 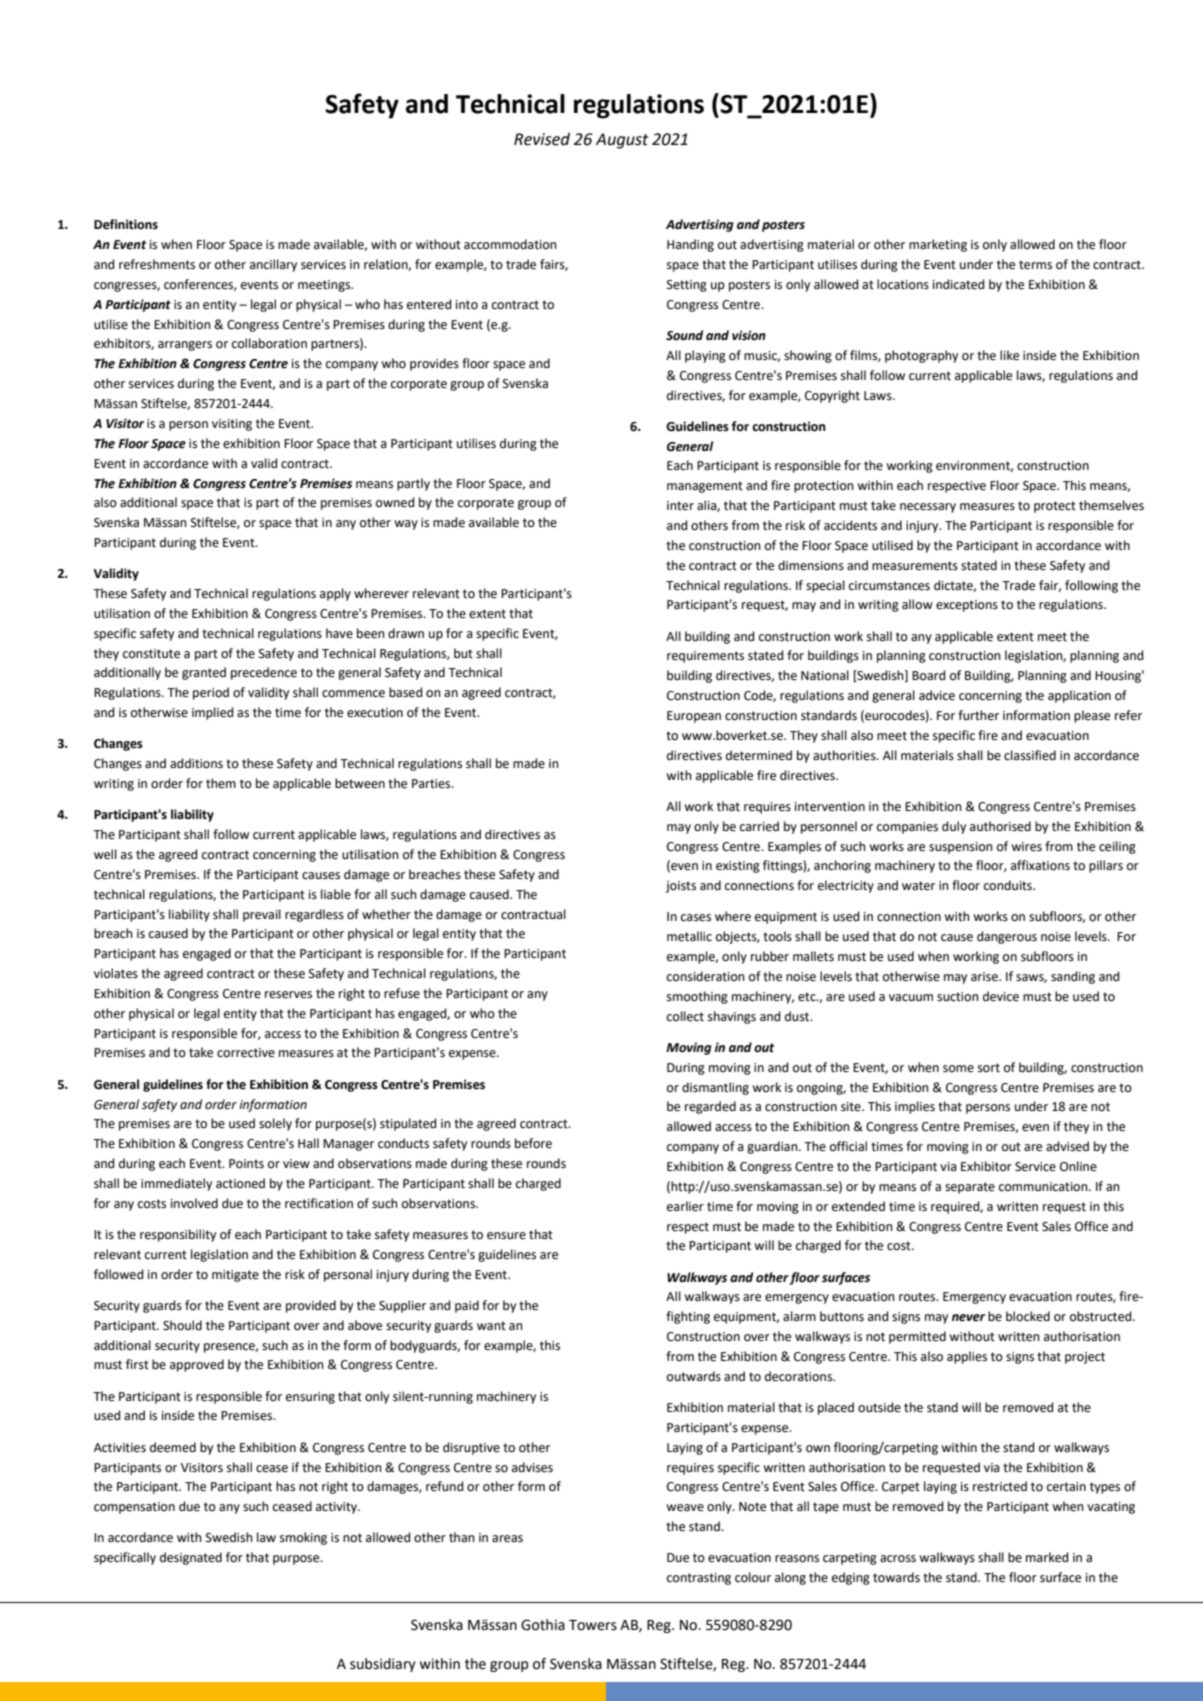 What do you see at coordinates (938, 245) in the page?
I see `marketing` at bounding box center [938, 245].
